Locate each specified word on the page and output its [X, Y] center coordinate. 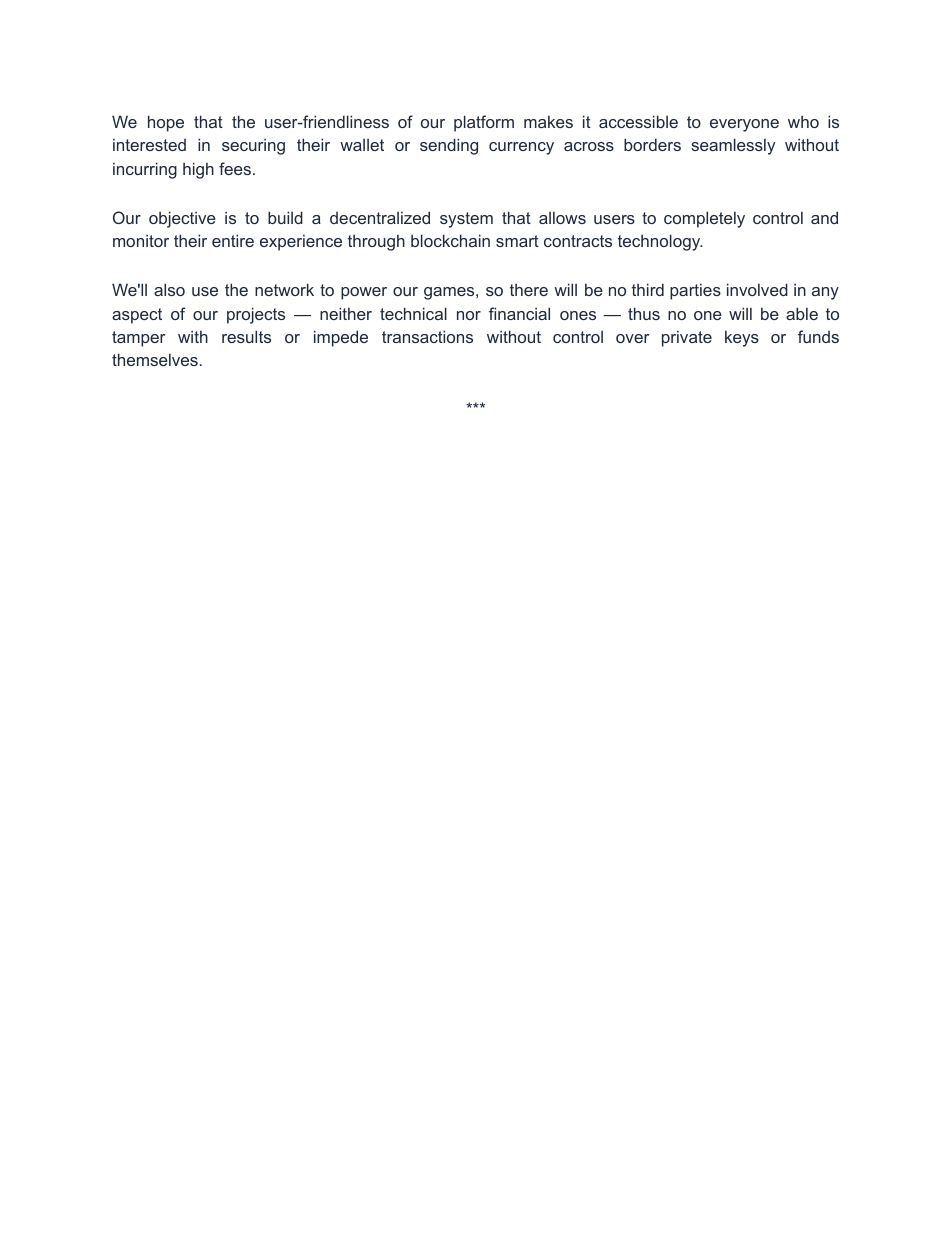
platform [484, 123]
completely [704, 219]
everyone [744, 125]
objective [182, 219]
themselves [155, 359]
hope [166, 123]
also [169, 289]
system [466, 220]
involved [757, 289]
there [529, 289]
